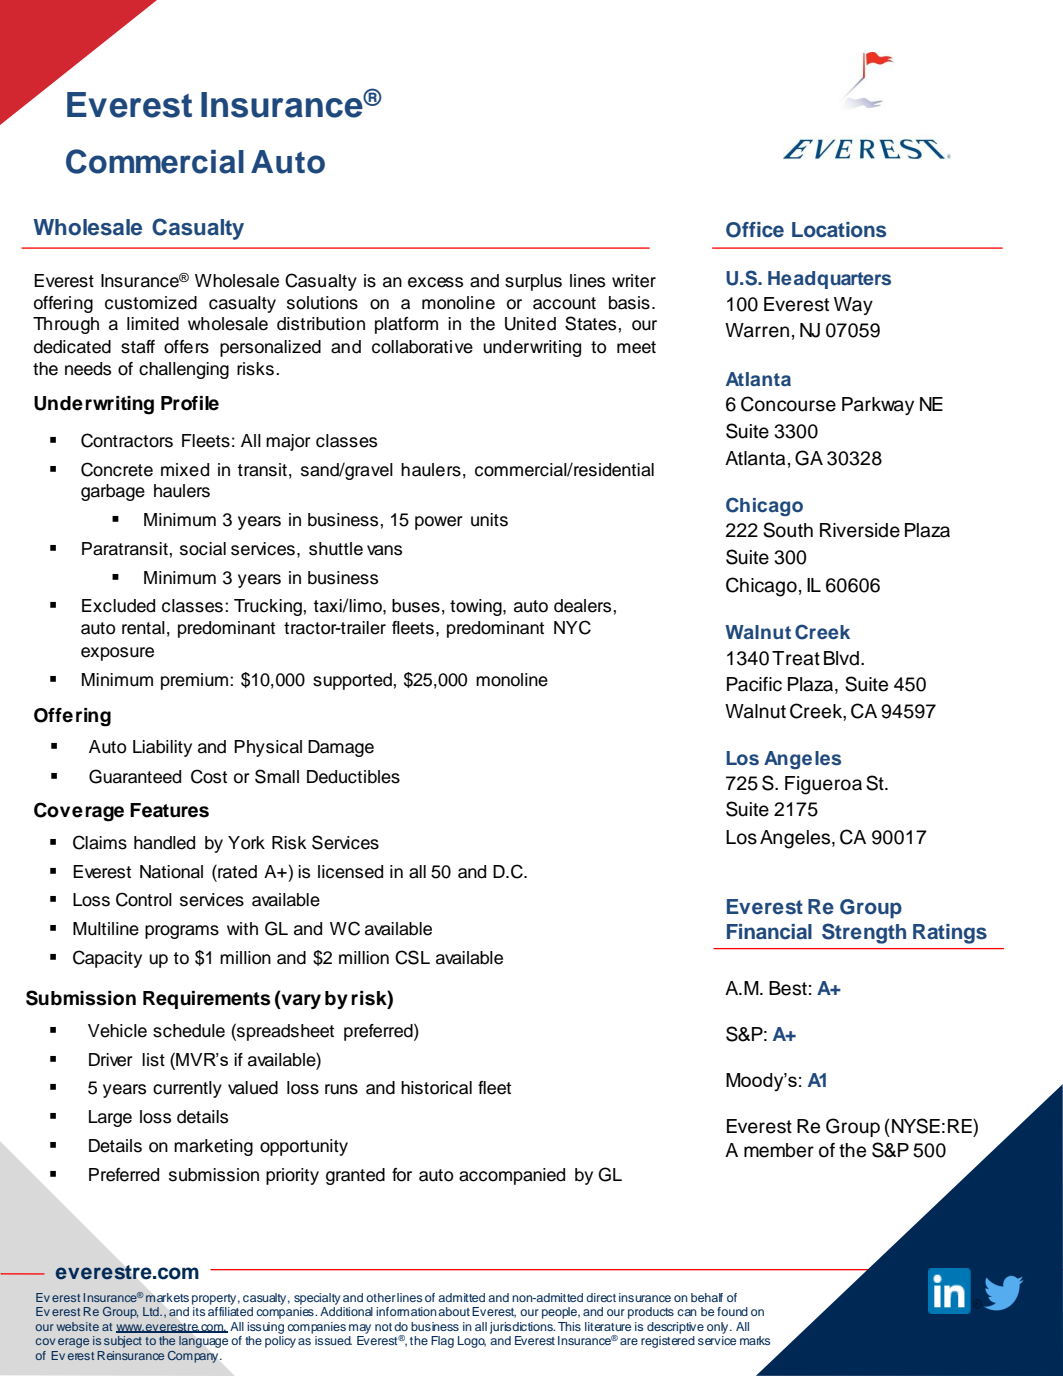 Image resolution: width=1063 pixels, height=1376 pixels. Describe the element at coordinates (522, 1328) in the page. I see `jurisdictions` at that location.
